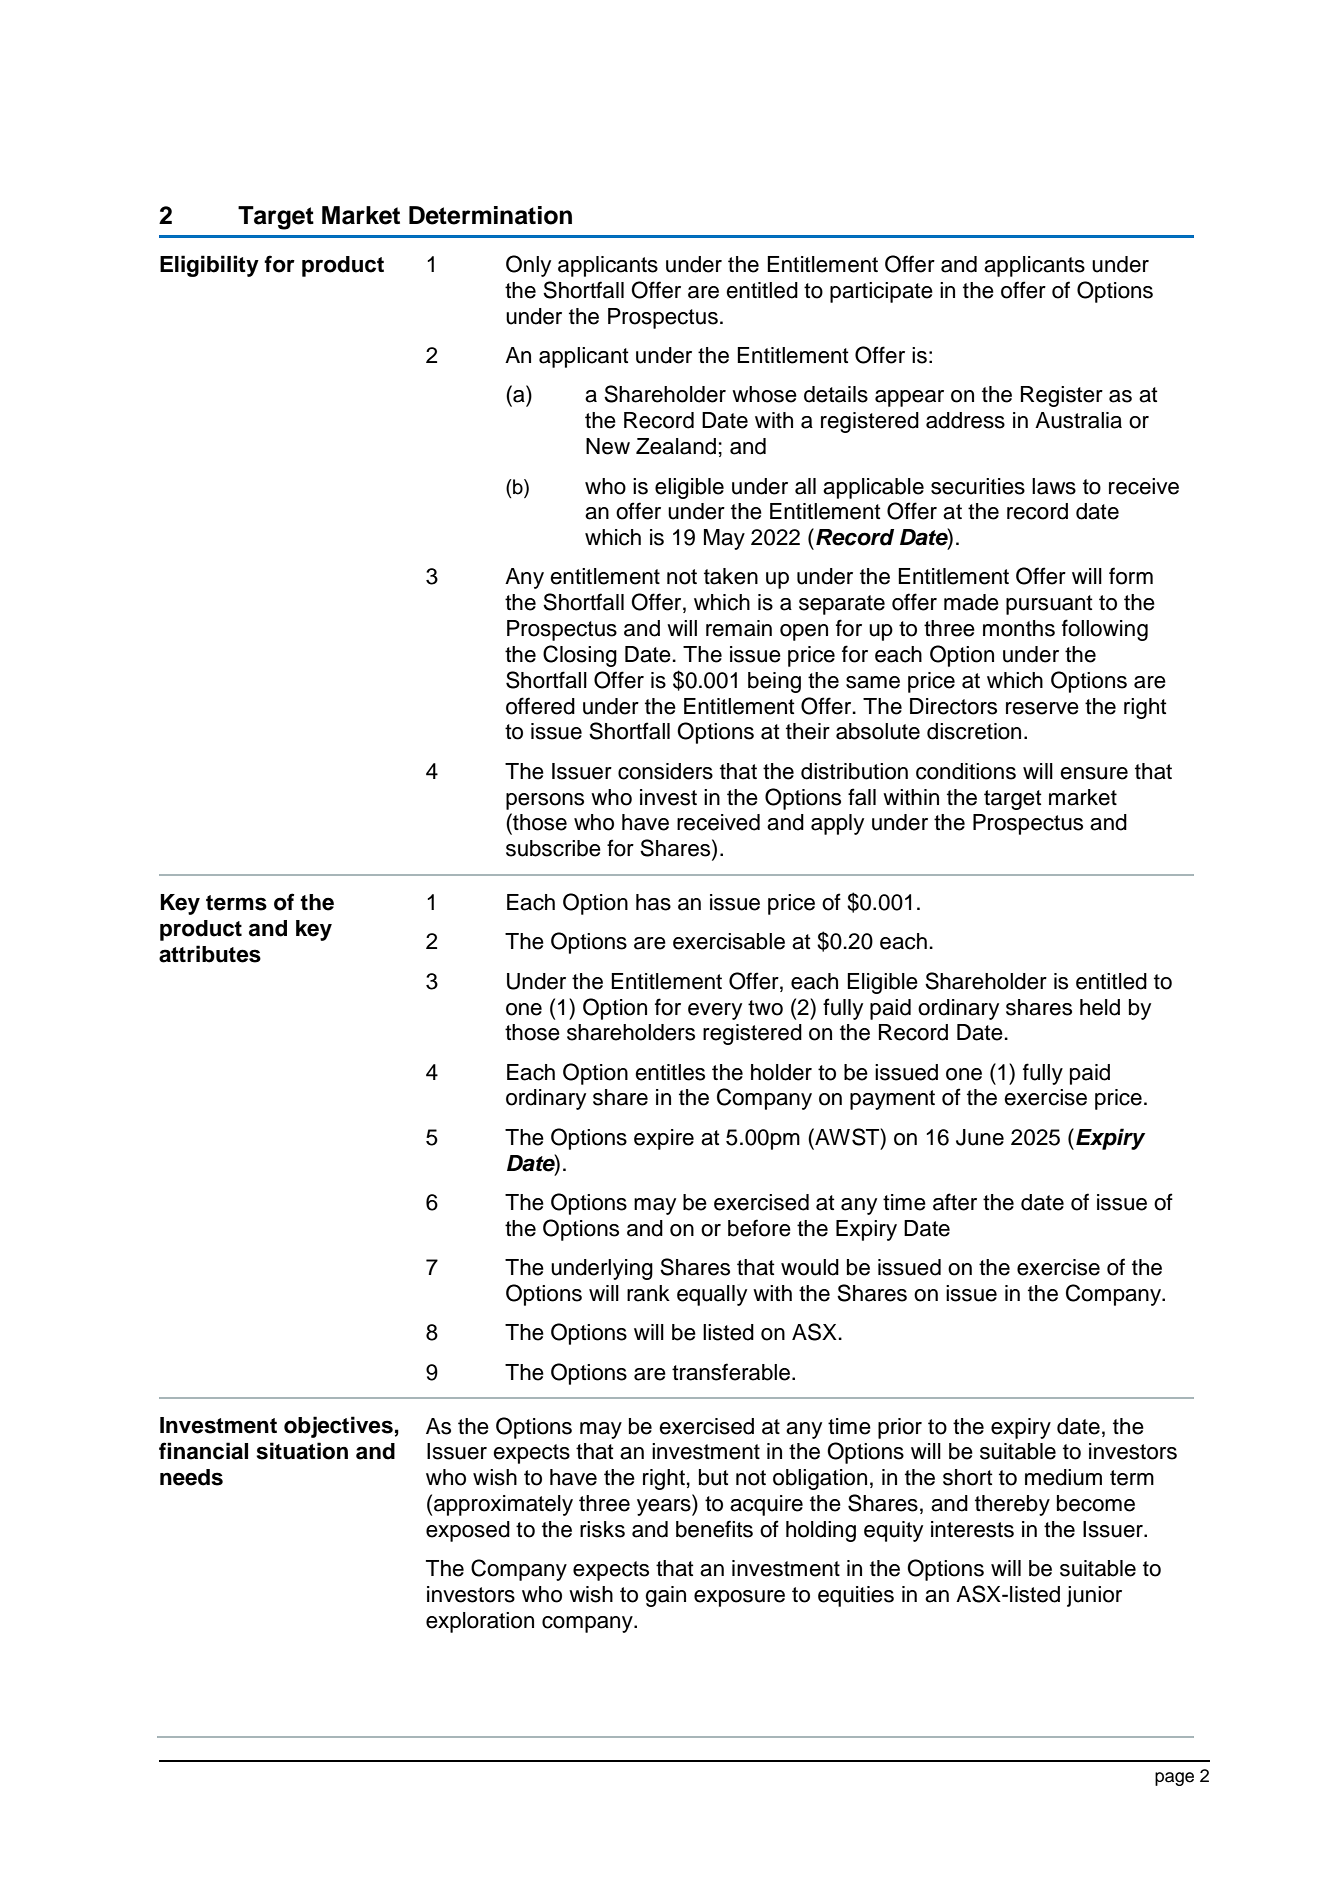  Describe the element at coordinates (580, 656) in the page. I see `Closing` at that location.
